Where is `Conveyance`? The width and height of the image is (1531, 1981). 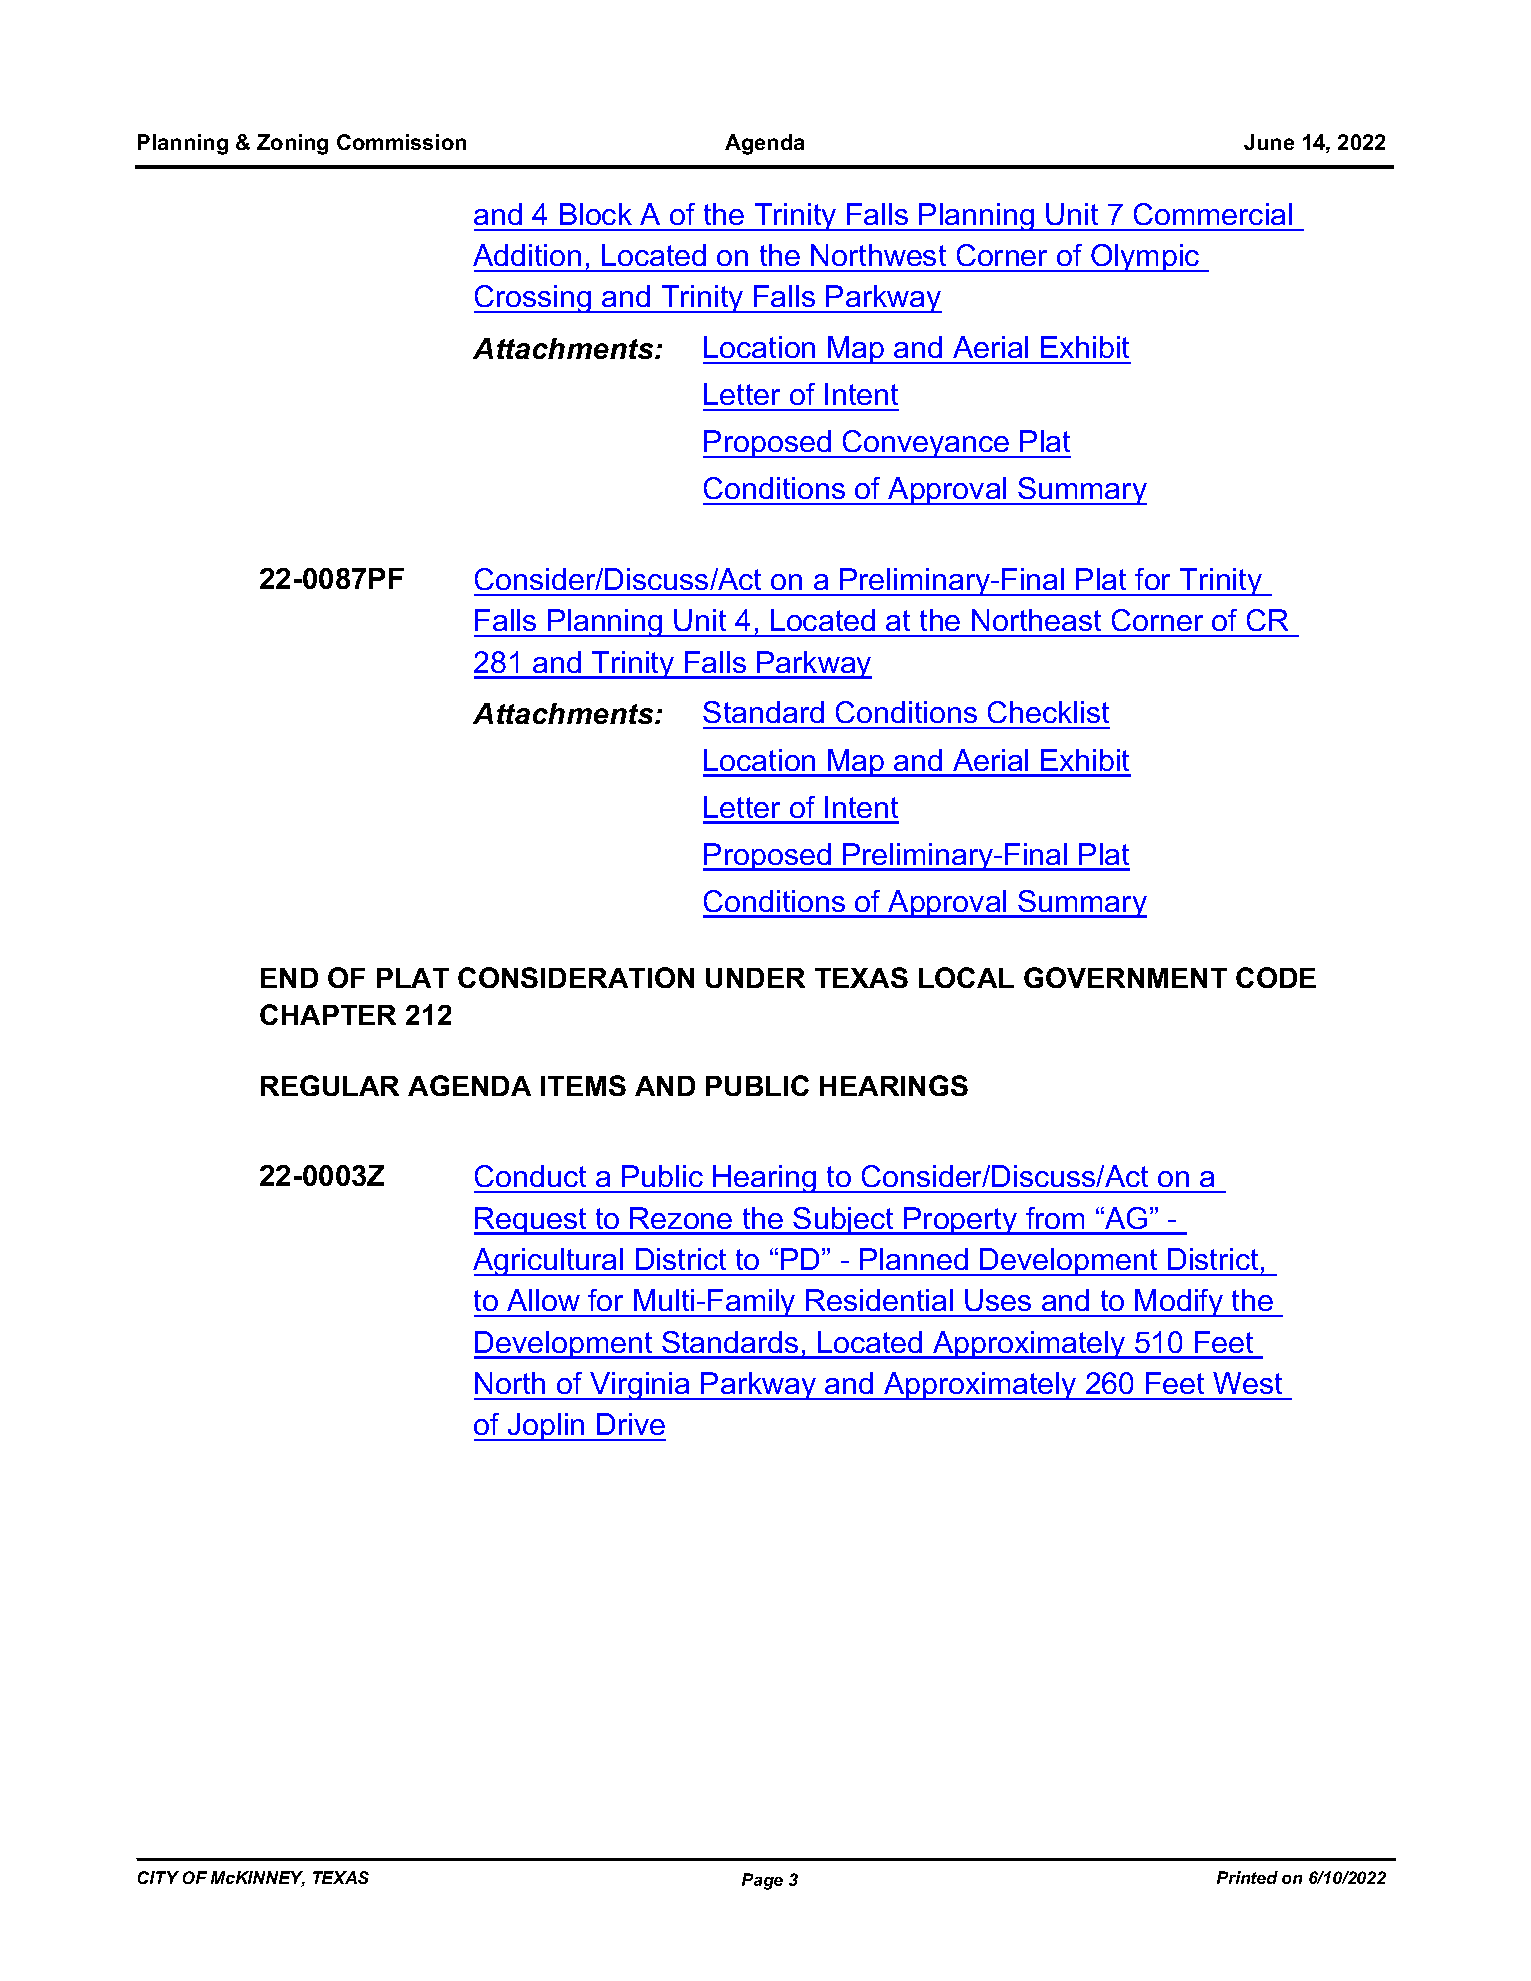 Conveyance is located at coordinates (926, 444).
